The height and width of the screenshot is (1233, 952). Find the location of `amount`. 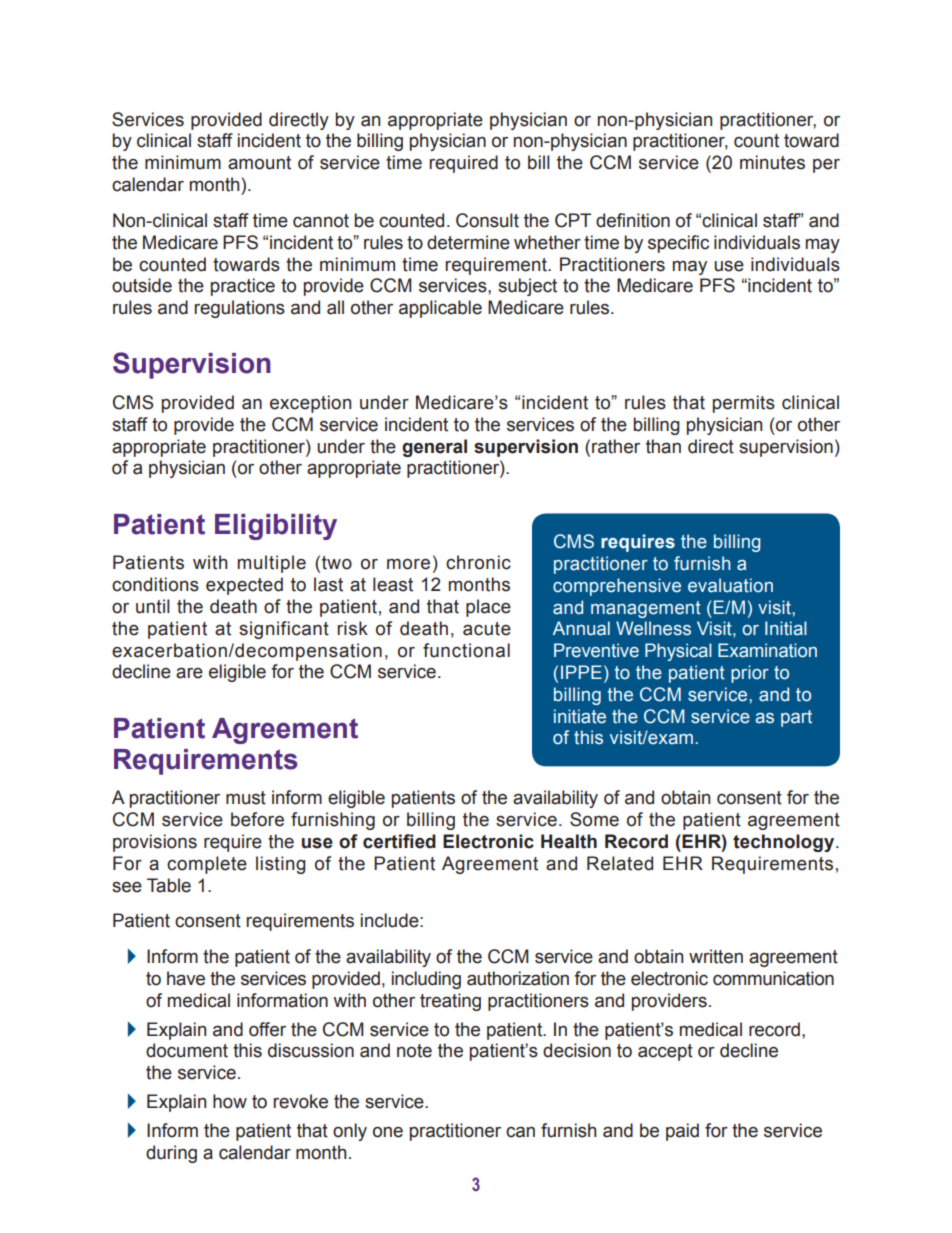

amount is located at coordinates (259, 163).
